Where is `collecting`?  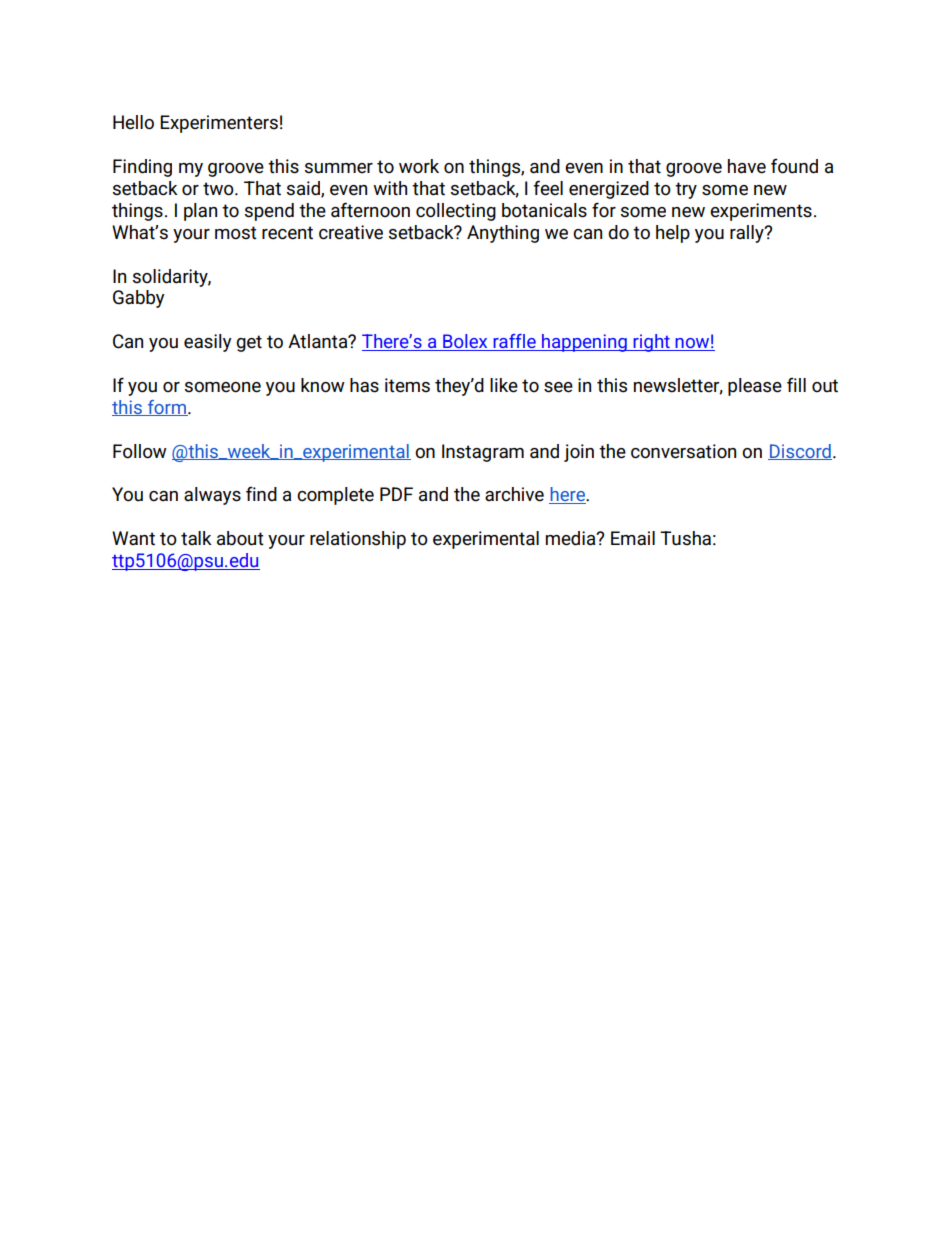
collecting is located at coordinates (456, 212).
